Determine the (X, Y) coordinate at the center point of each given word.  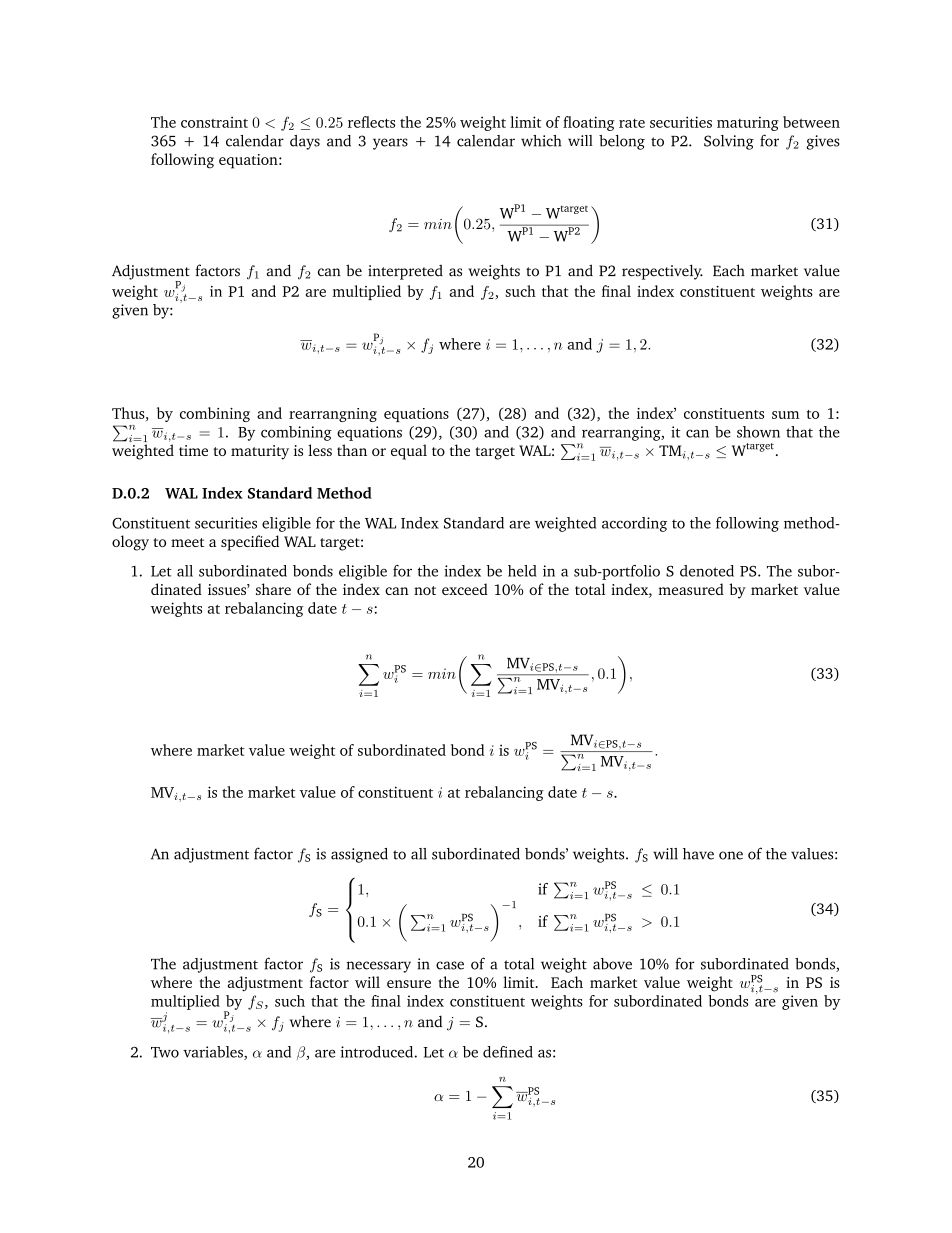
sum (785, 415)
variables (214, 1053)
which (541, 141)
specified (250, 543)
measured (691, 589)
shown (758, 432)
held (522, 571)
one (731, 855)
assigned (359, 855)
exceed (465, 589)
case (450, 965)
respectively (662, 272)
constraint (214, 122)
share (273, 589)
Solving (729, 142)
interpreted (405, 272)
